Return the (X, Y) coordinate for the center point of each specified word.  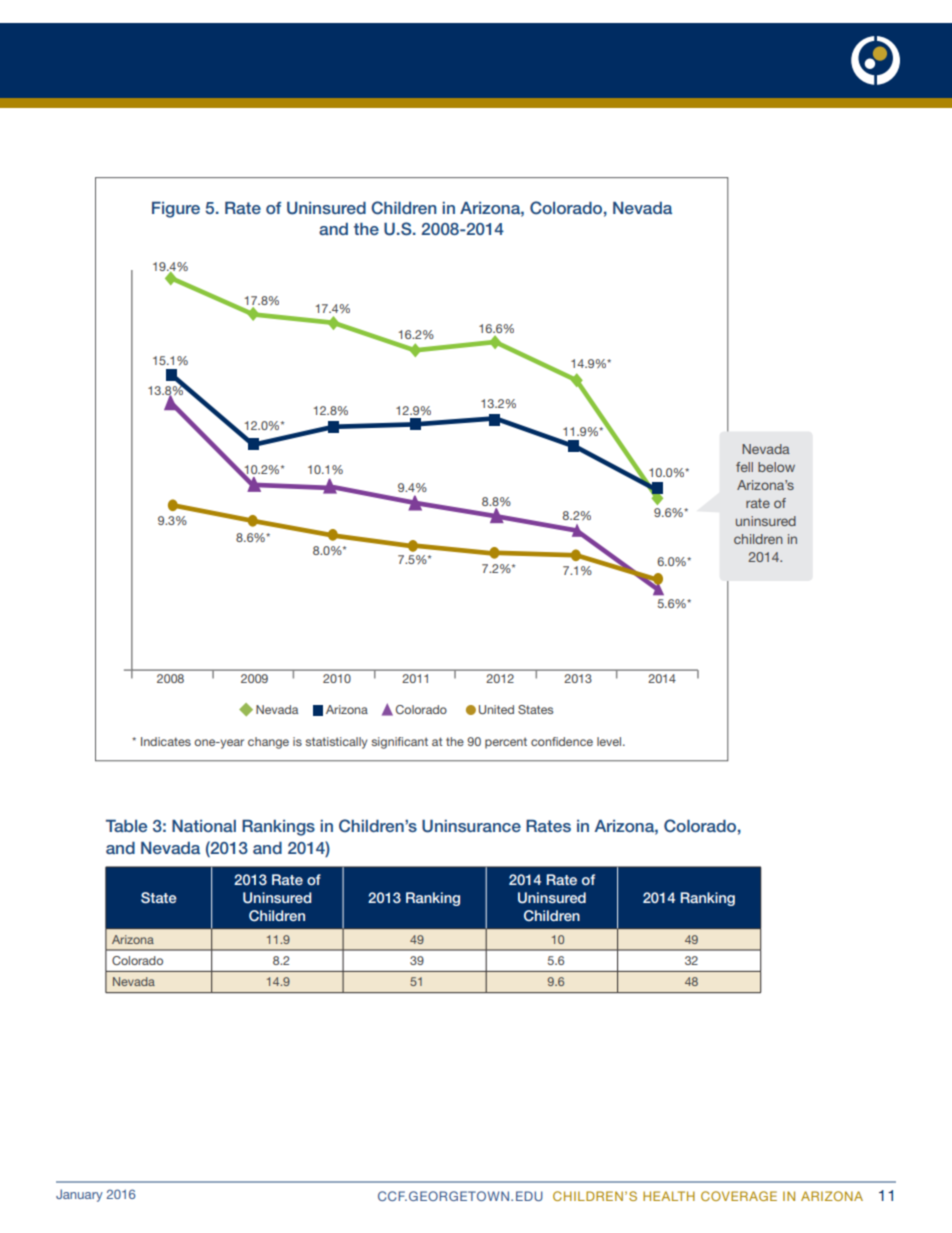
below (776, 467)
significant (399, 743)
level (610, 741)
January (79, 1195)
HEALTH (669, 1196)
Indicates (166, 741)
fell (744, 467)
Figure (176, 209)
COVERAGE (739, 1196)
